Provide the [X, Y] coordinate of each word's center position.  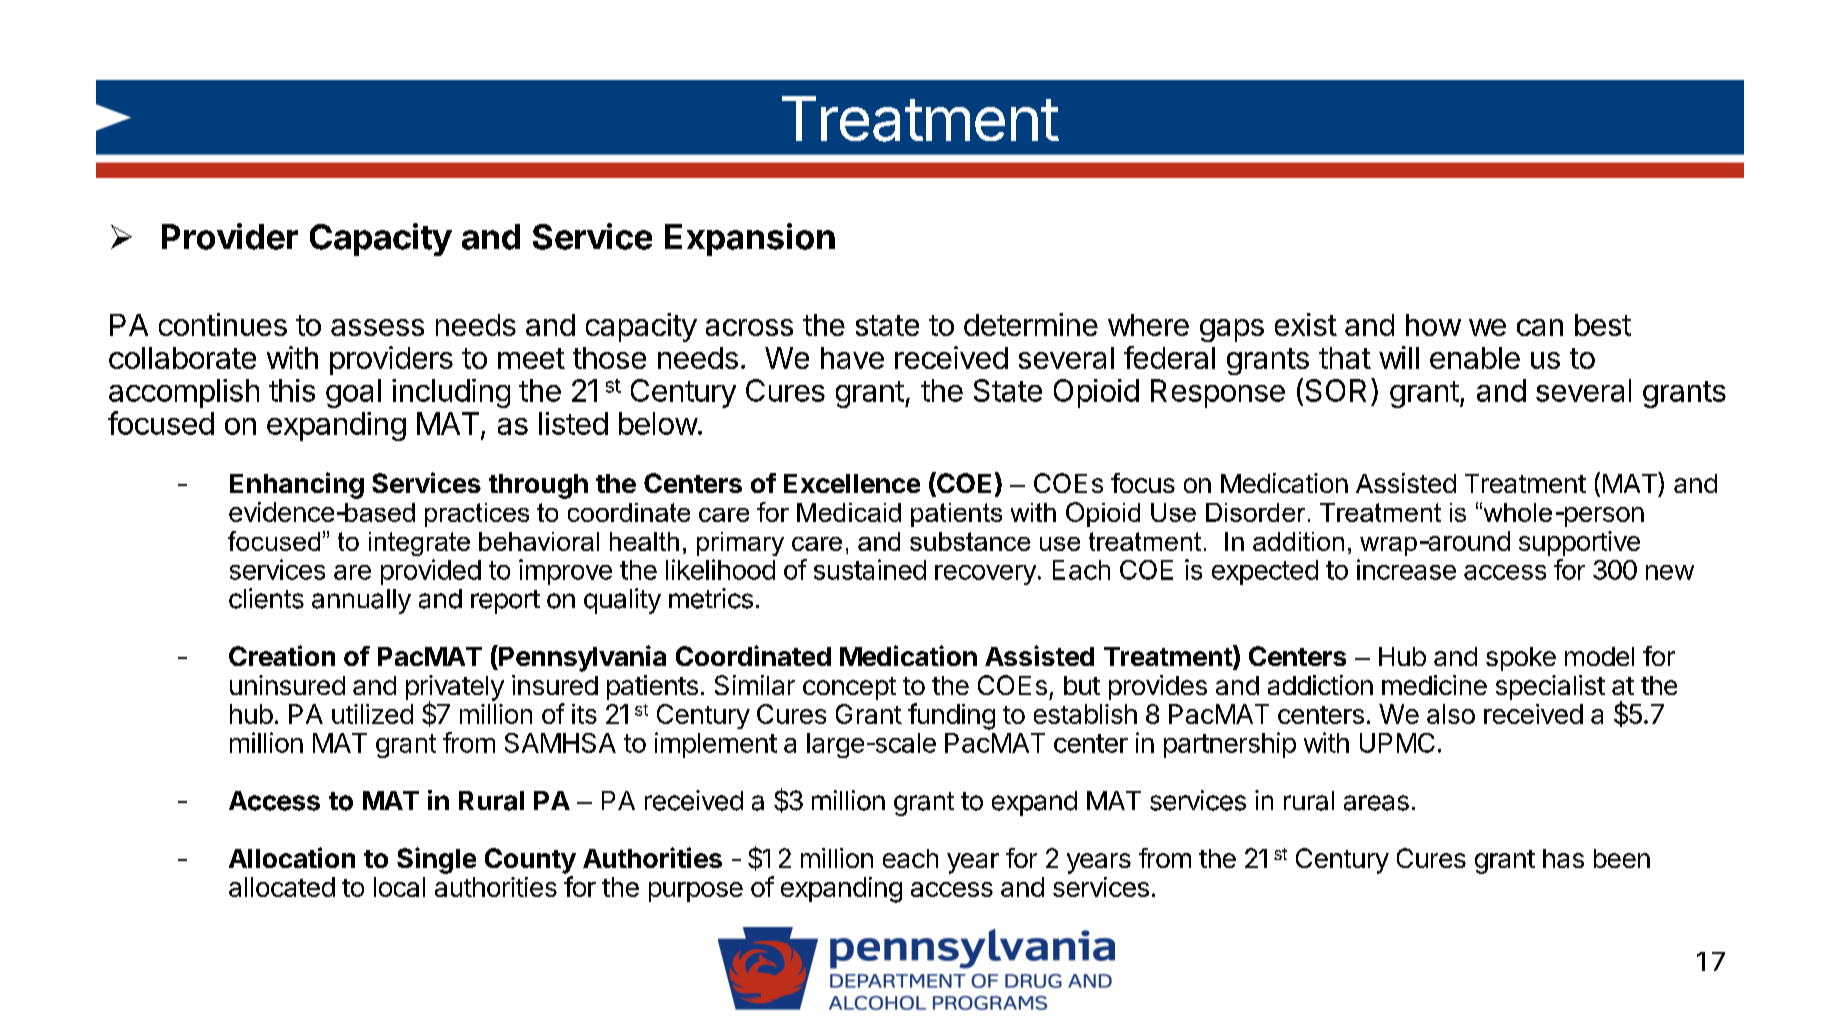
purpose [696, 892]
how [1433, 325]
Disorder [1255, 512]
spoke [1521, 659]
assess [377, 327]
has [1563, 858]
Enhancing [297, 485]
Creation [282, 655]
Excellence [852, 483]
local [399, 887]
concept [849, 688]
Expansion [750, 239]
